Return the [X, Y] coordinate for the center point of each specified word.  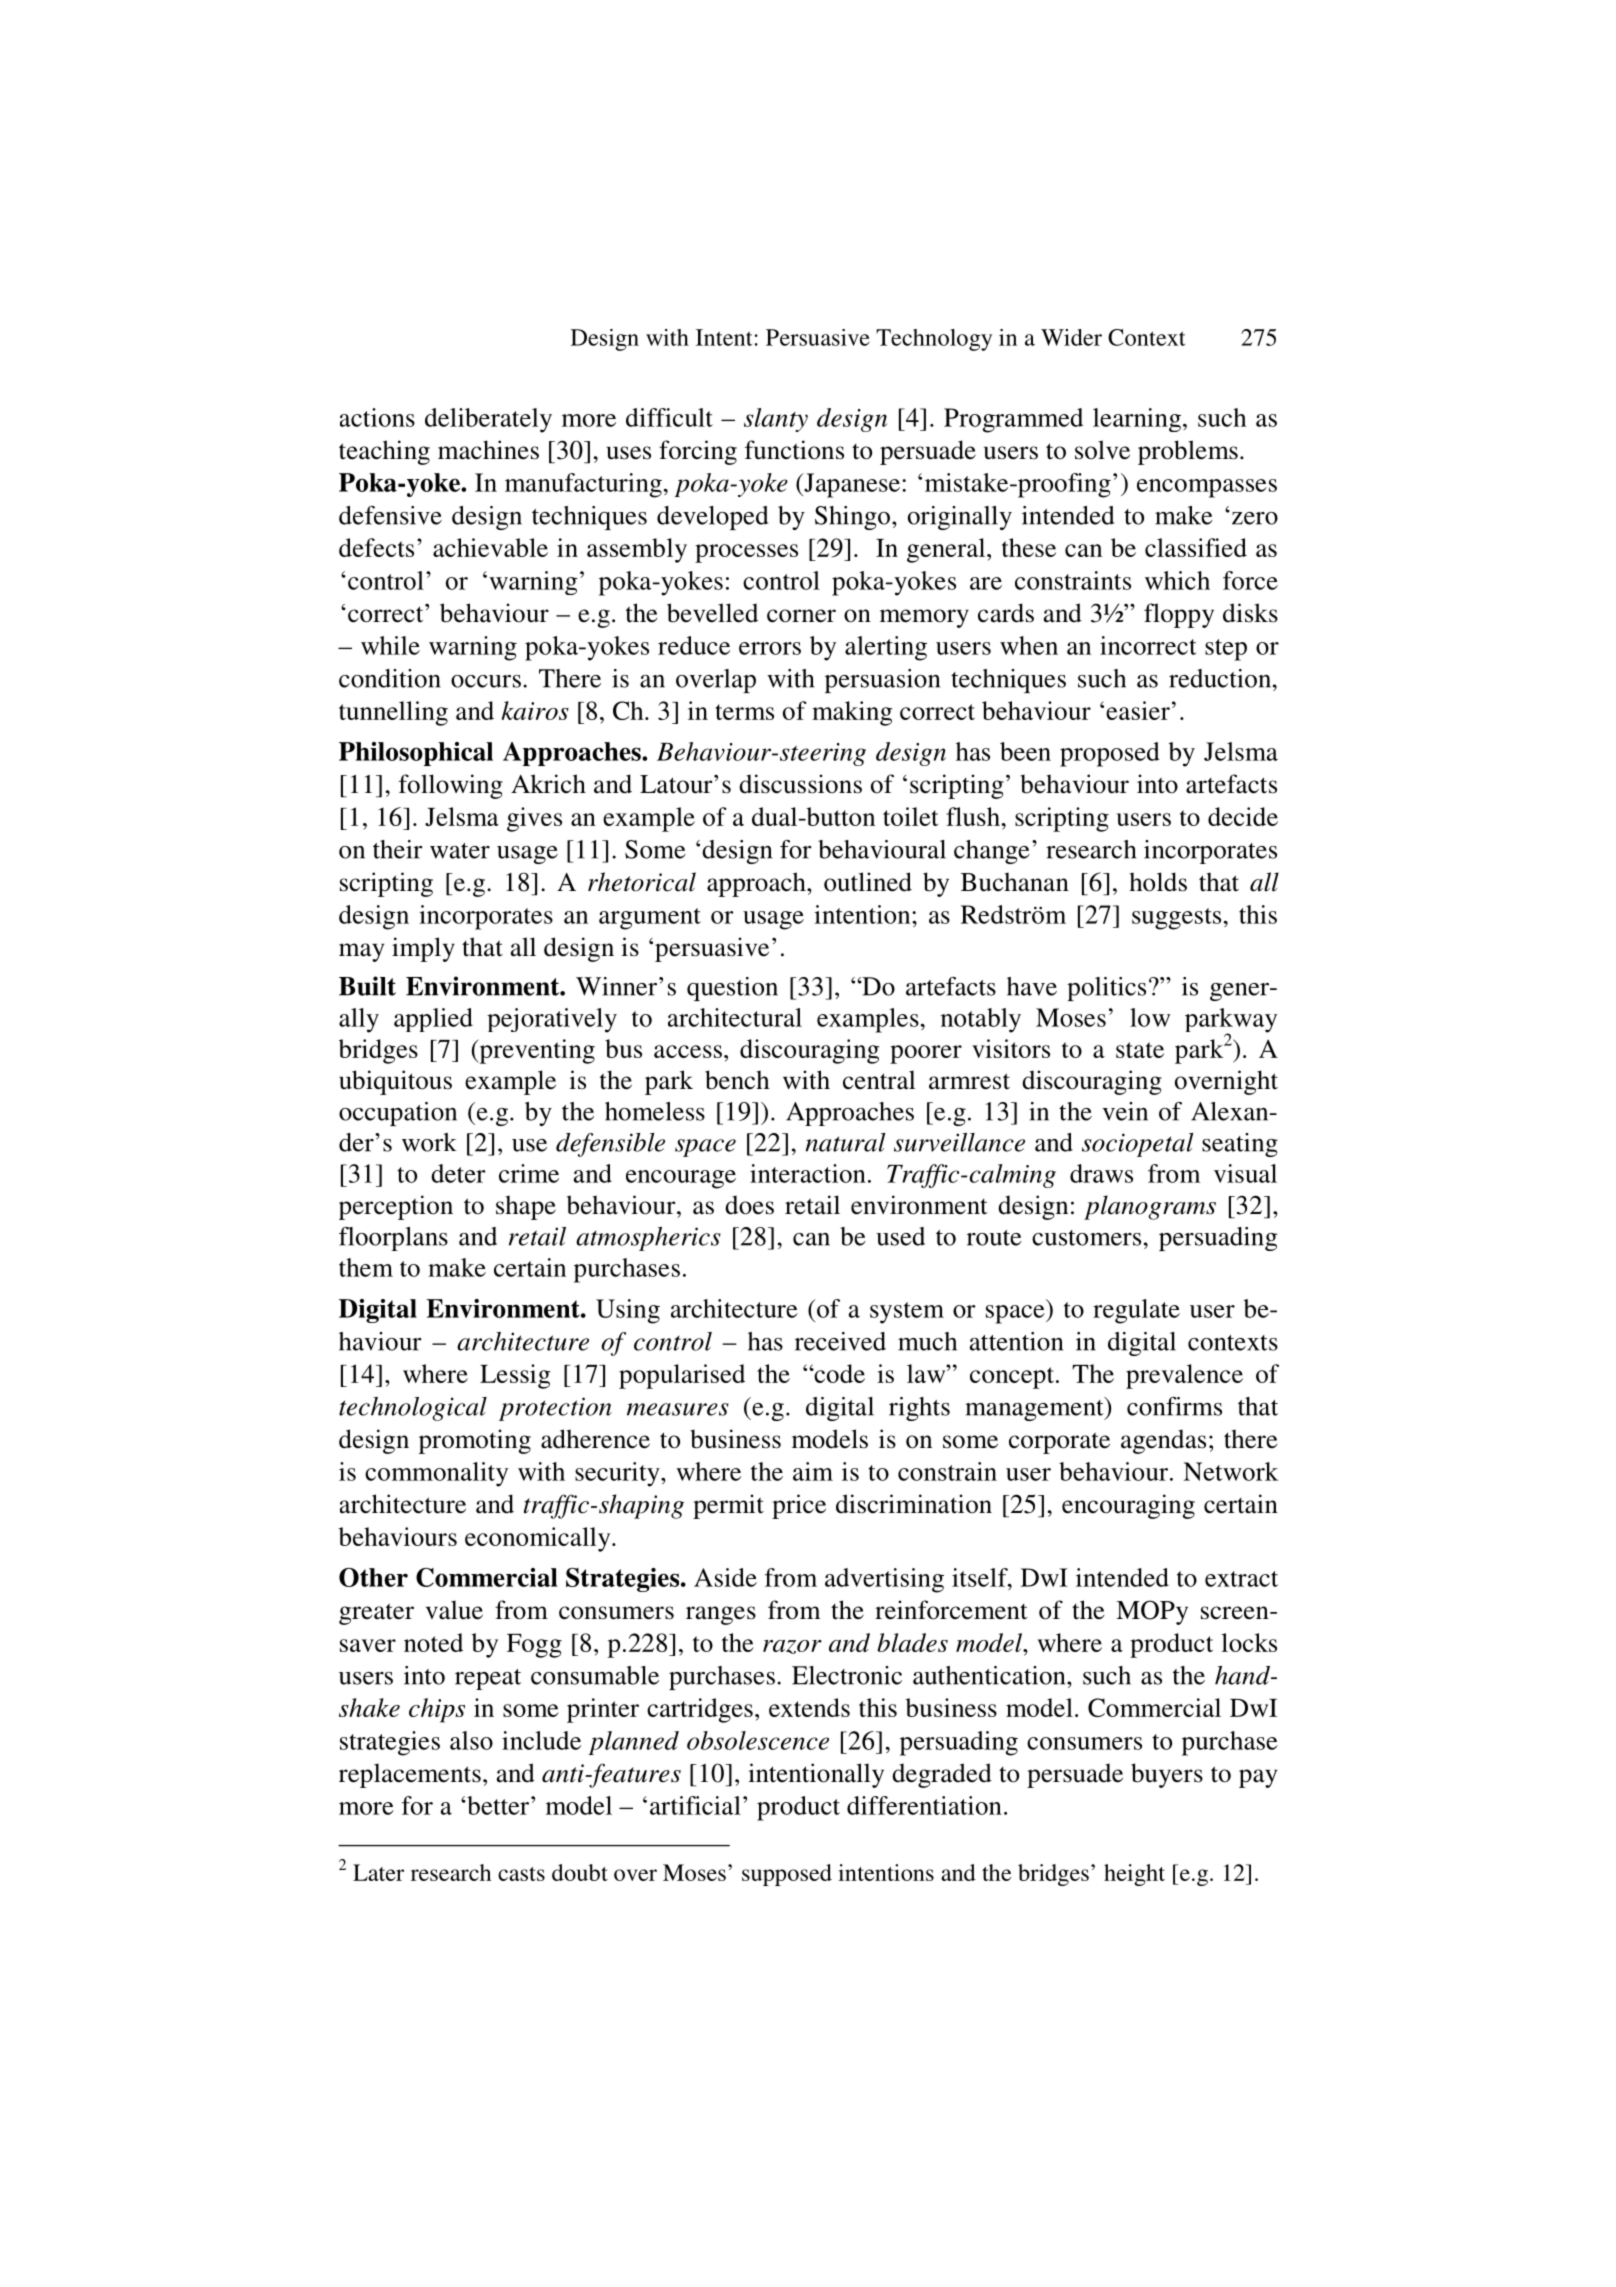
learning [1137, 420]
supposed [787, 1875]
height [1134, 1875]
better [498, 1805]
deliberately [488, 420]
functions [794, 450]
